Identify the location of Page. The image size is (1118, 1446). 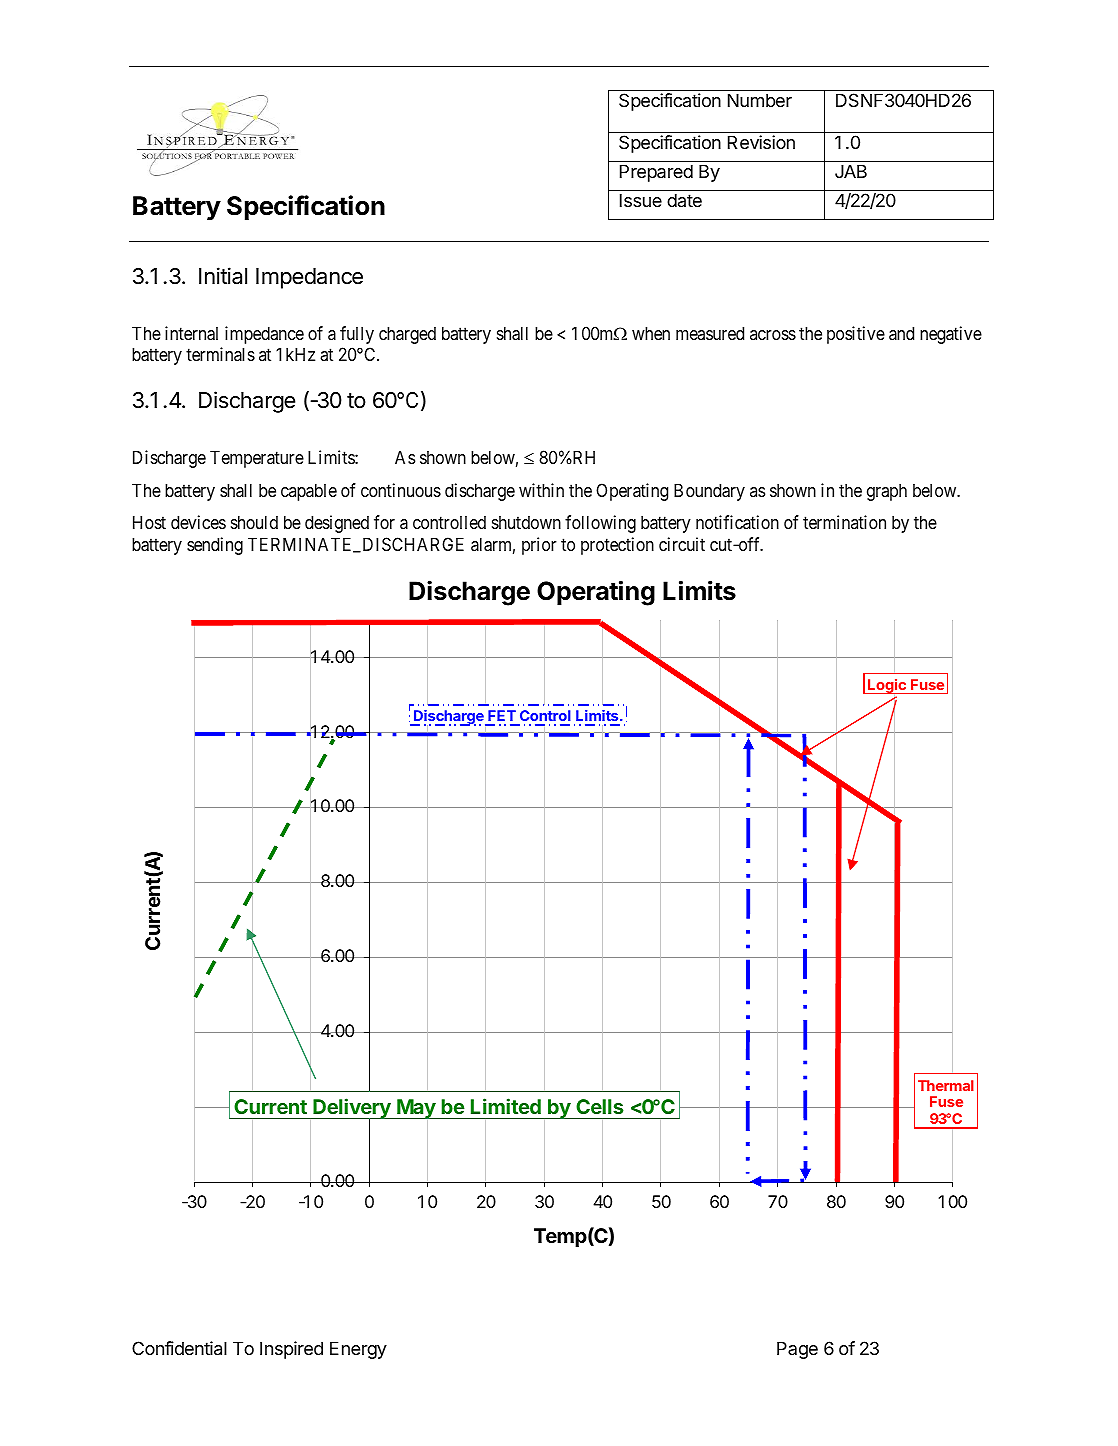
(797, 1350).
